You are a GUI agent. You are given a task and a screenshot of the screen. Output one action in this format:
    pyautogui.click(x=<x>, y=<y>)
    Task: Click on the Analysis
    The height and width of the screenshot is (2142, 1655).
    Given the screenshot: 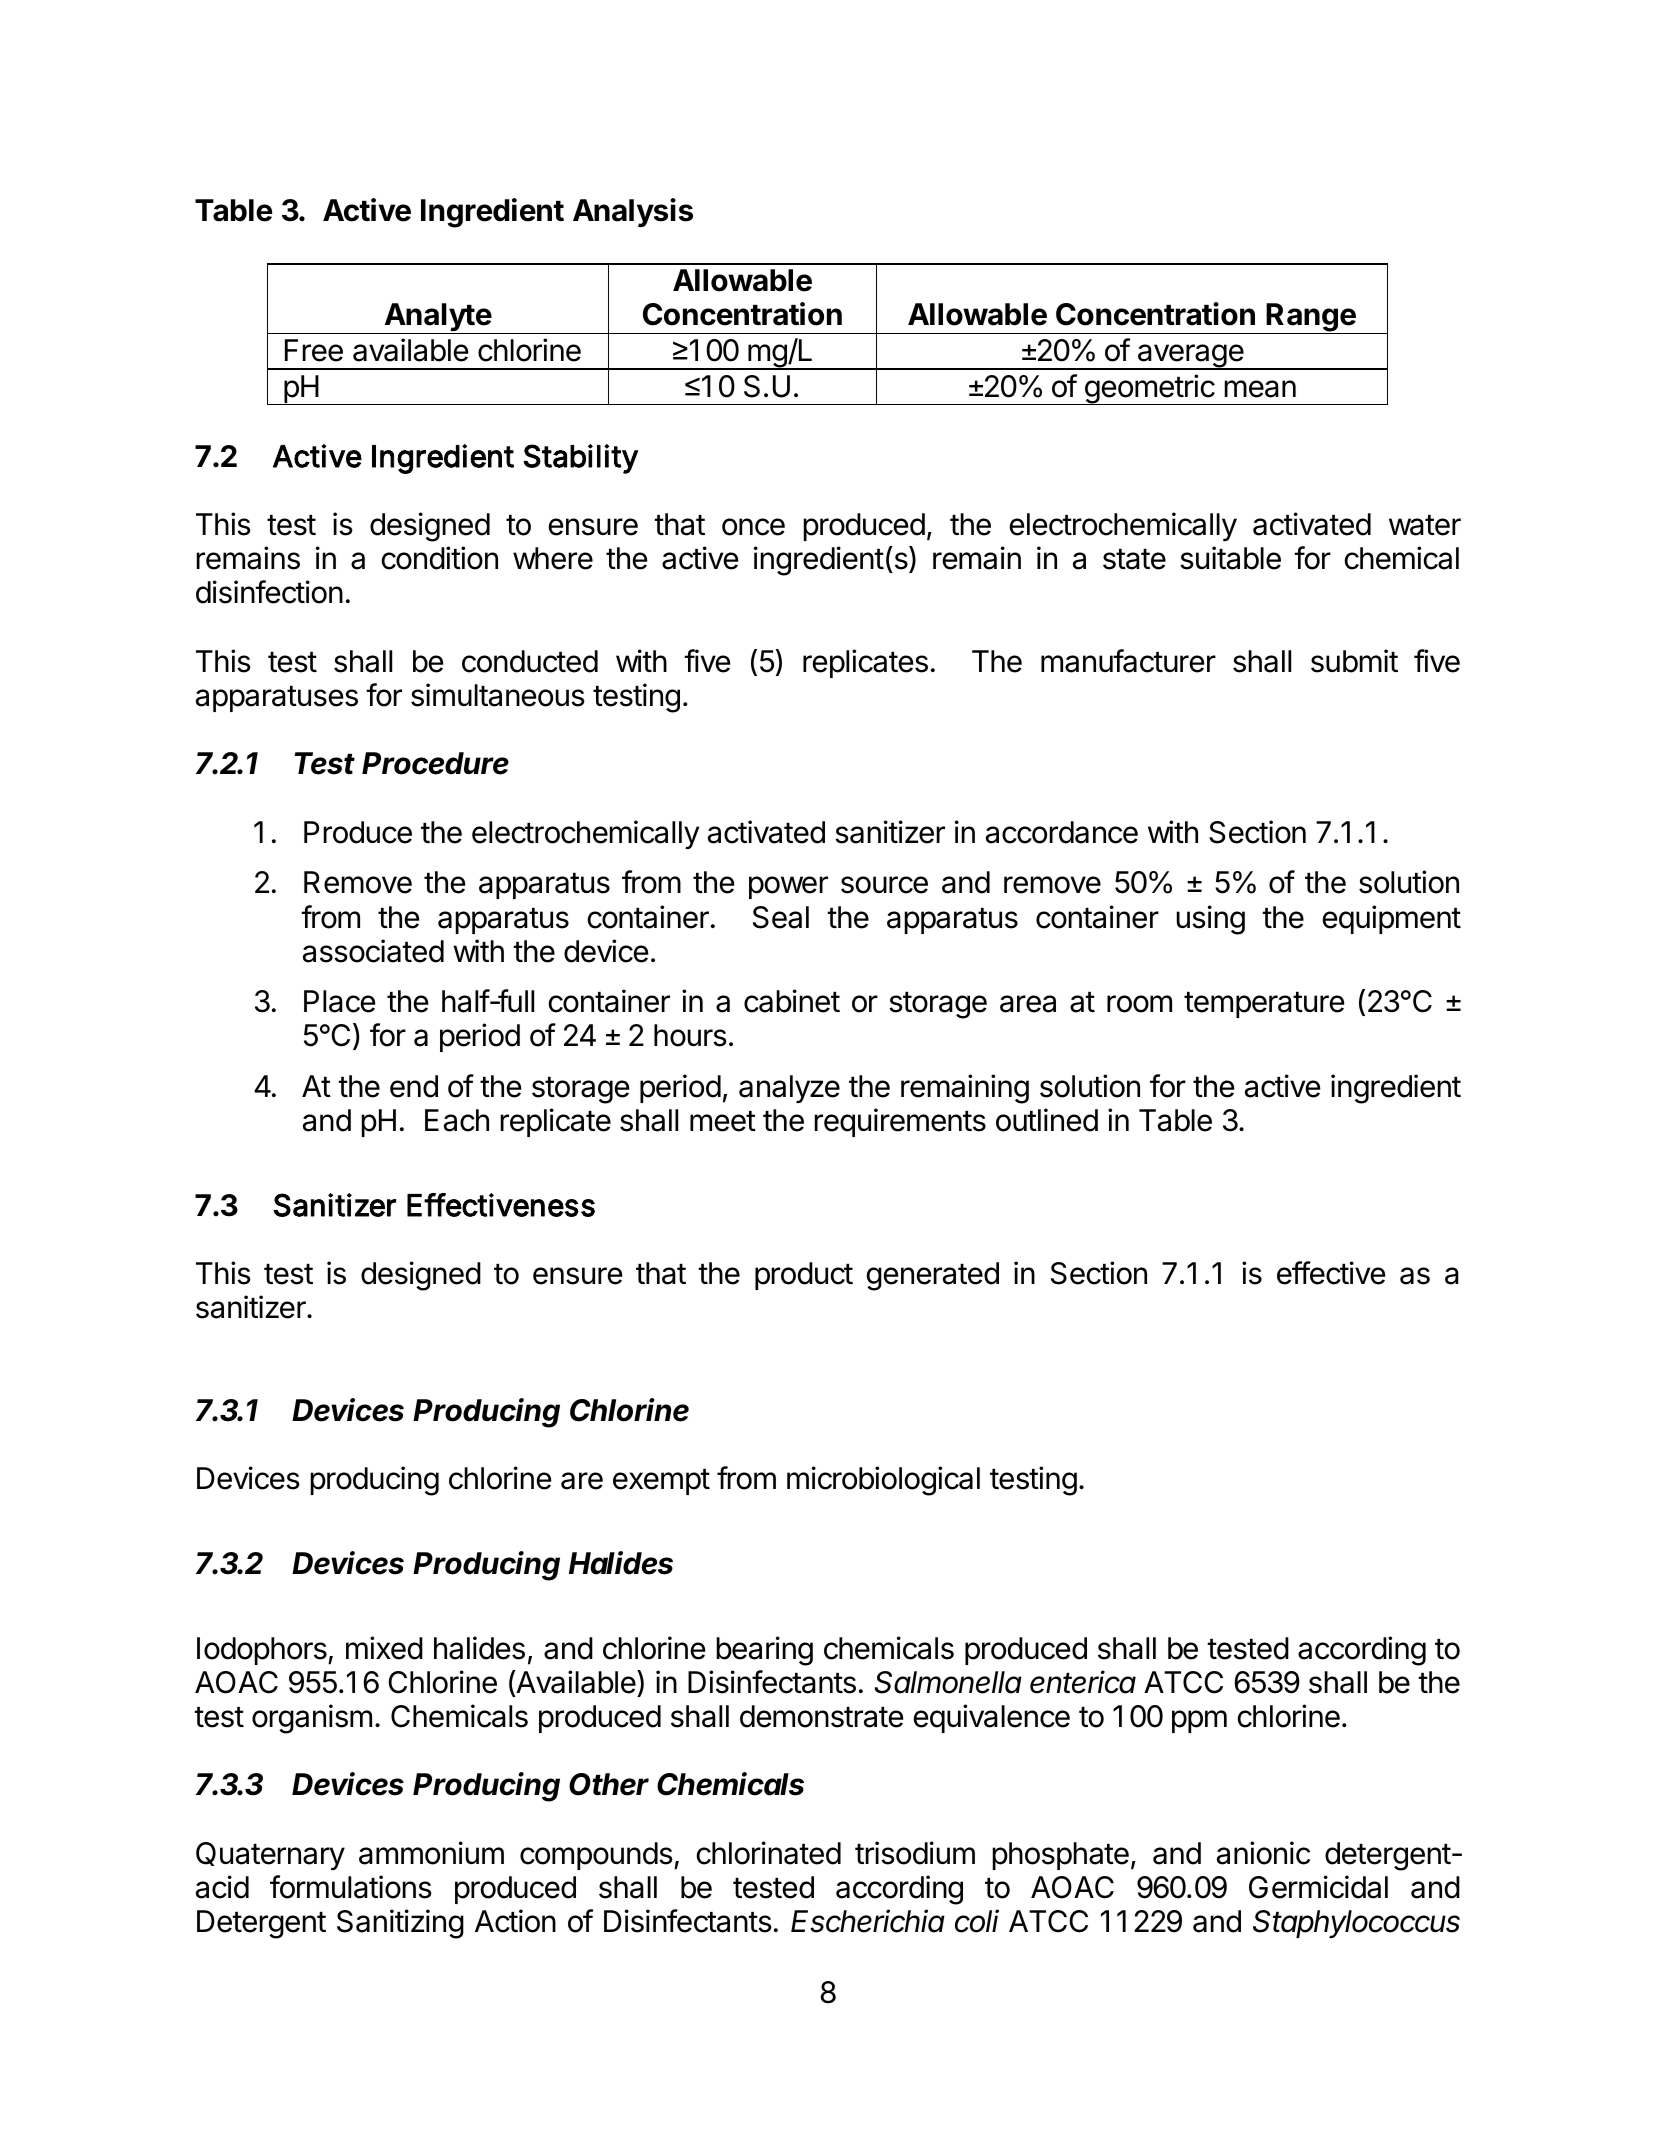 What is the action you would take?
    pyautogui.click(x=633, y=212)
